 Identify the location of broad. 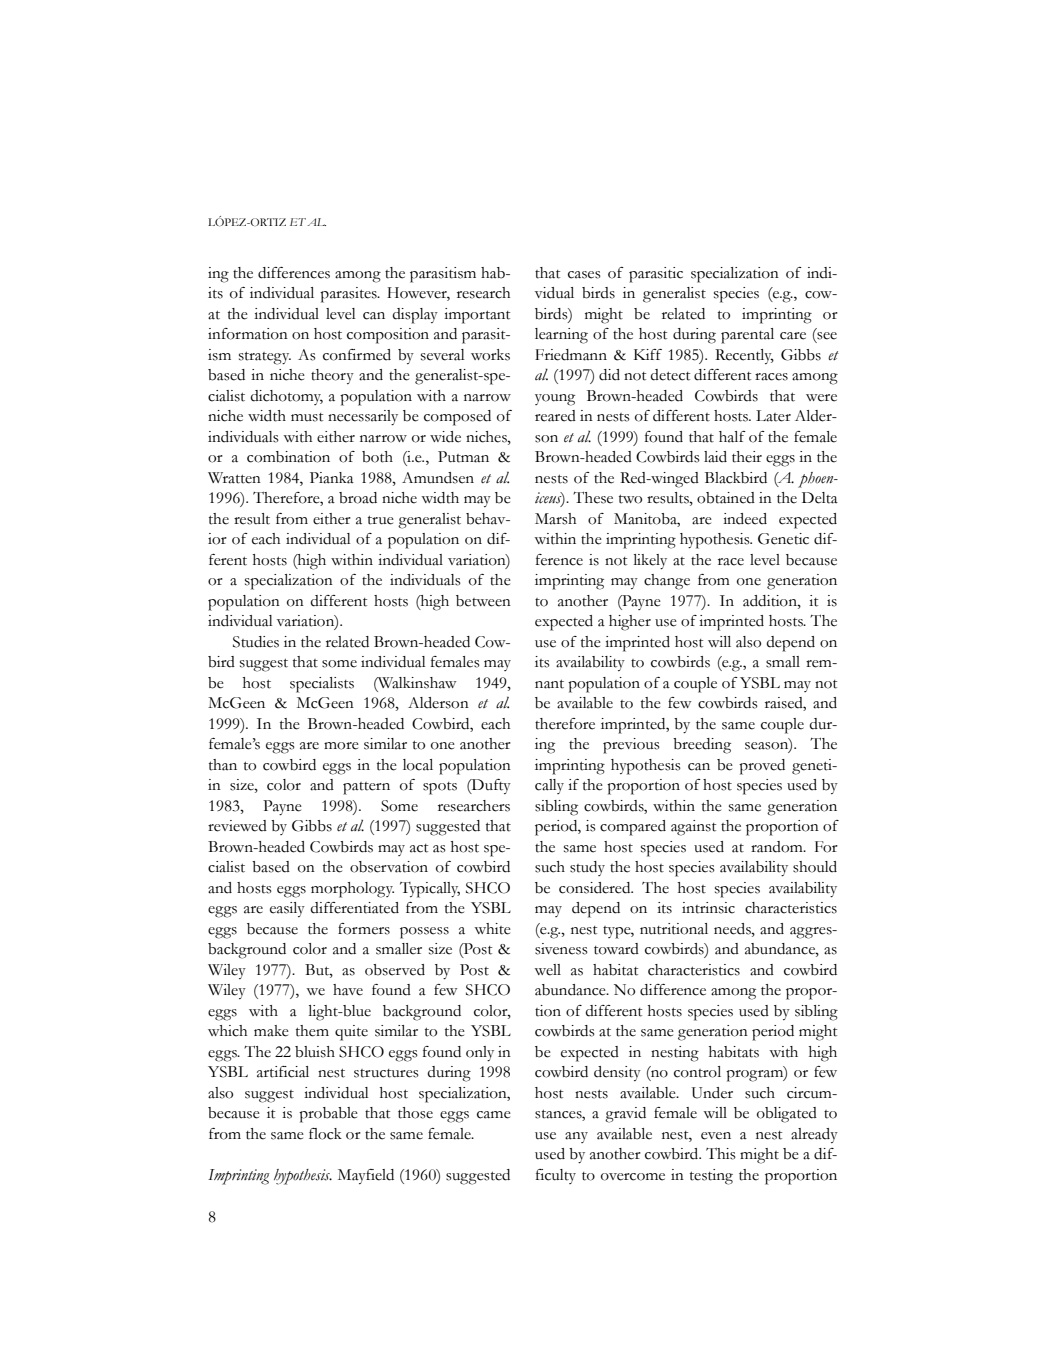
(358, 498).
